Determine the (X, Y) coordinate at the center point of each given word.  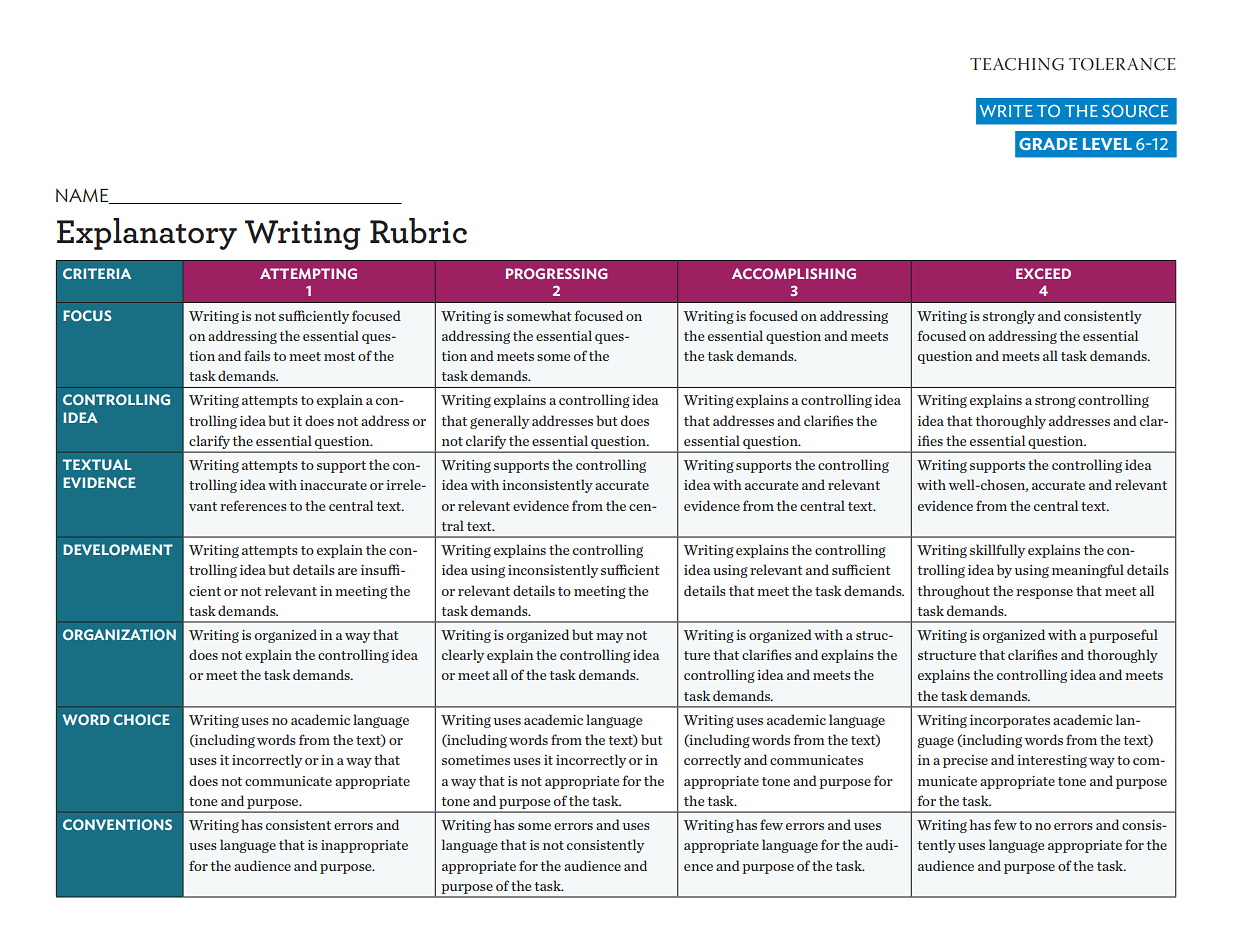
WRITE (1006, 111)
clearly (463, 656)
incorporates (1010, 721)
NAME (83, 196)
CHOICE (141, 719)
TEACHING (1017, 64)
